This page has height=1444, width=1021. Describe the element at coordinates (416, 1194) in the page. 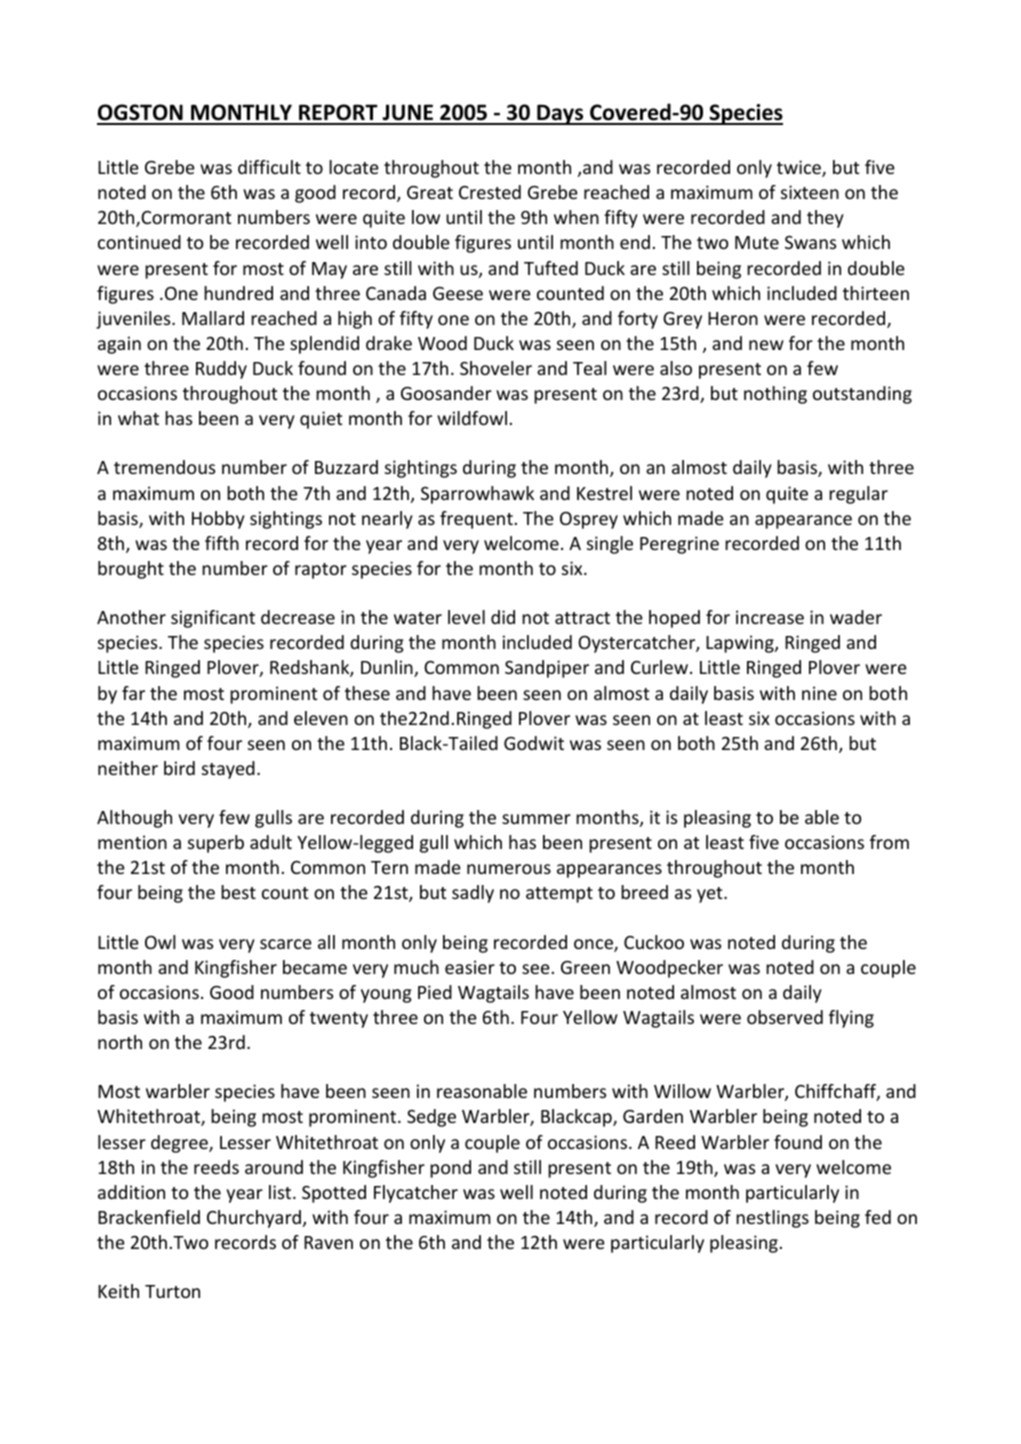

I see `Flycatcher` at that location.
